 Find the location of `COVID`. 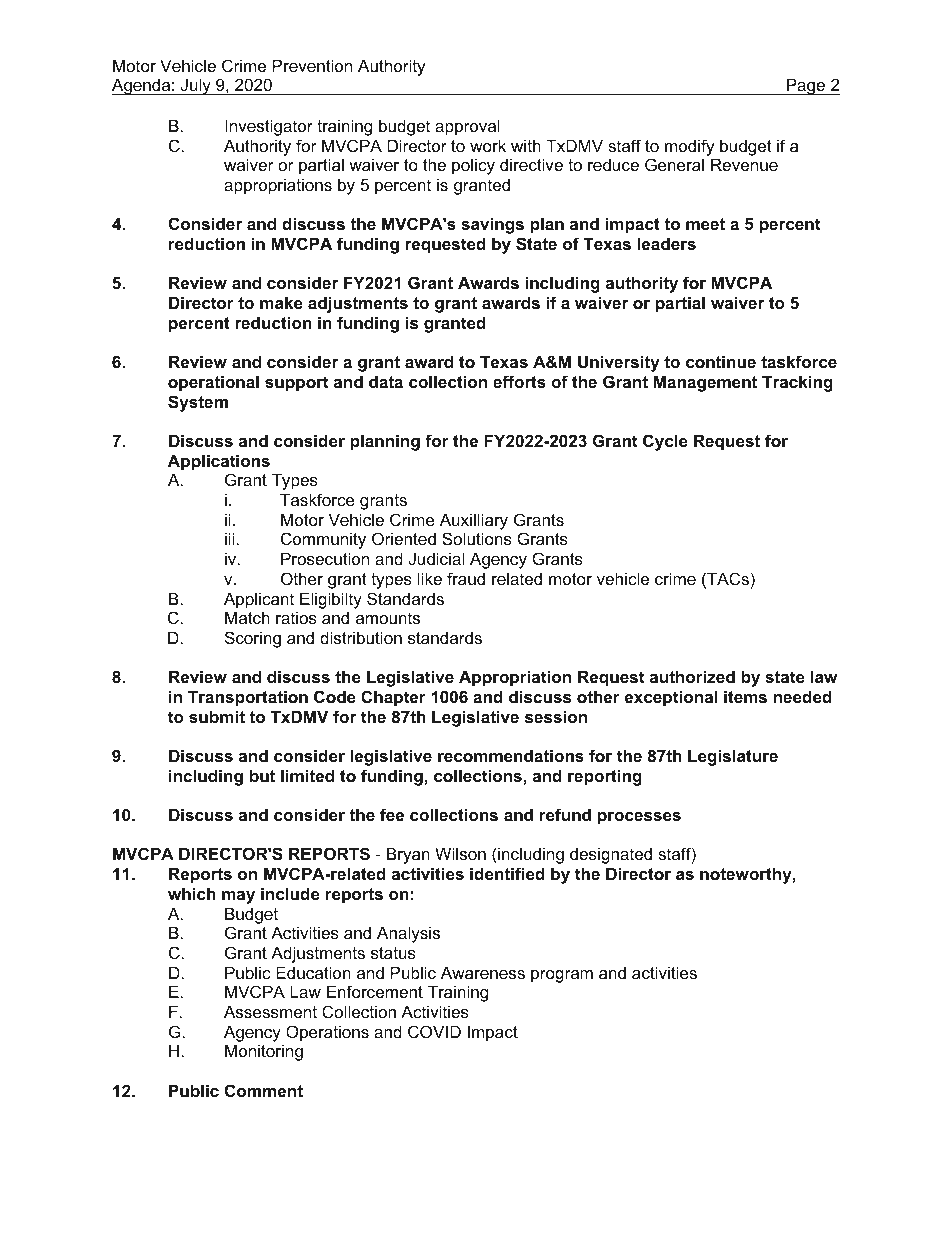

COVID is located at coordinates (434, 1031).
